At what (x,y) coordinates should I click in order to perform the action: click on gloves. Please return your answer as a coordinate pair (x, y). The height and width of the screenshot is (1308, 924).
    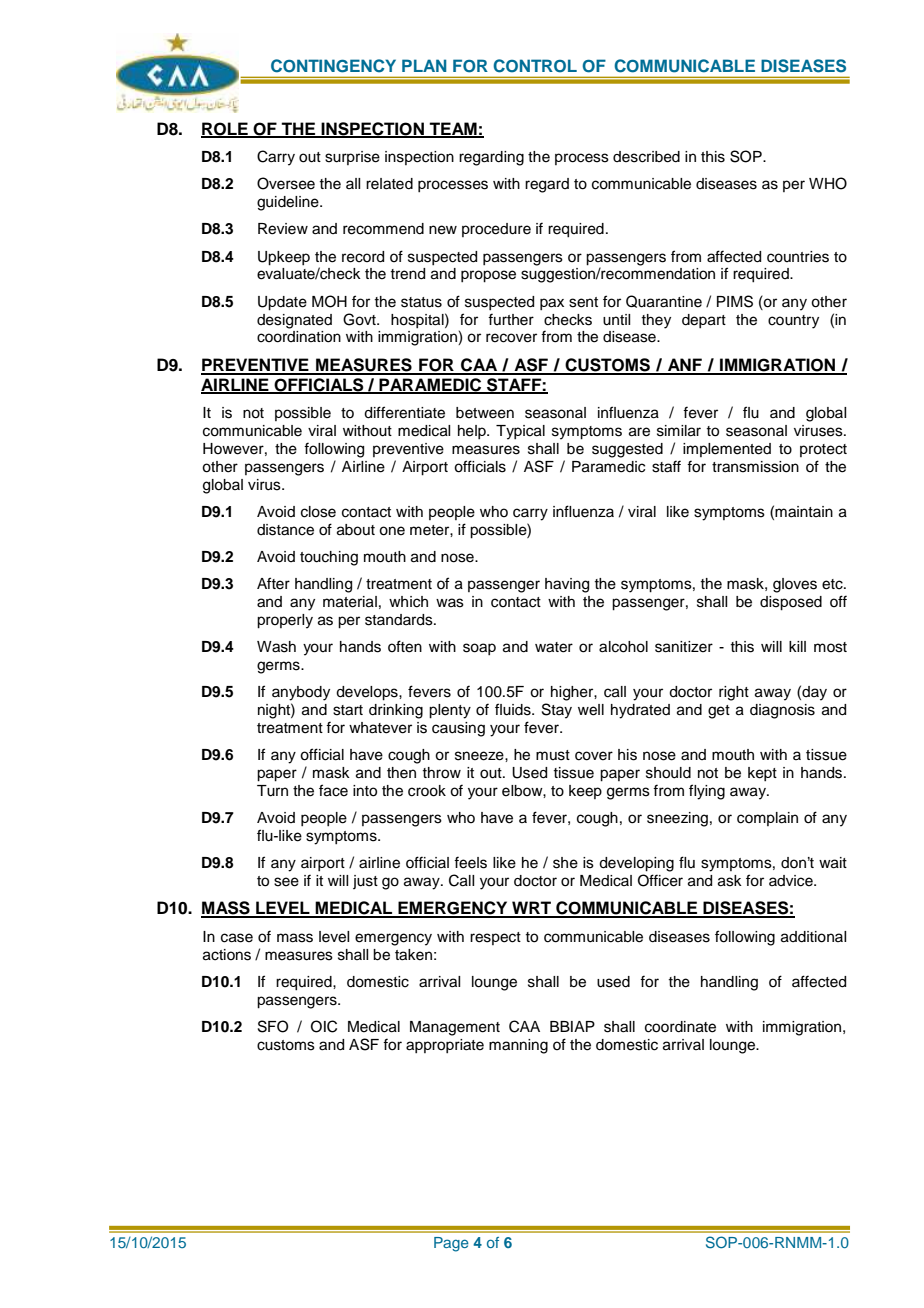
    Looking at the image, I should click on (795, 585).
